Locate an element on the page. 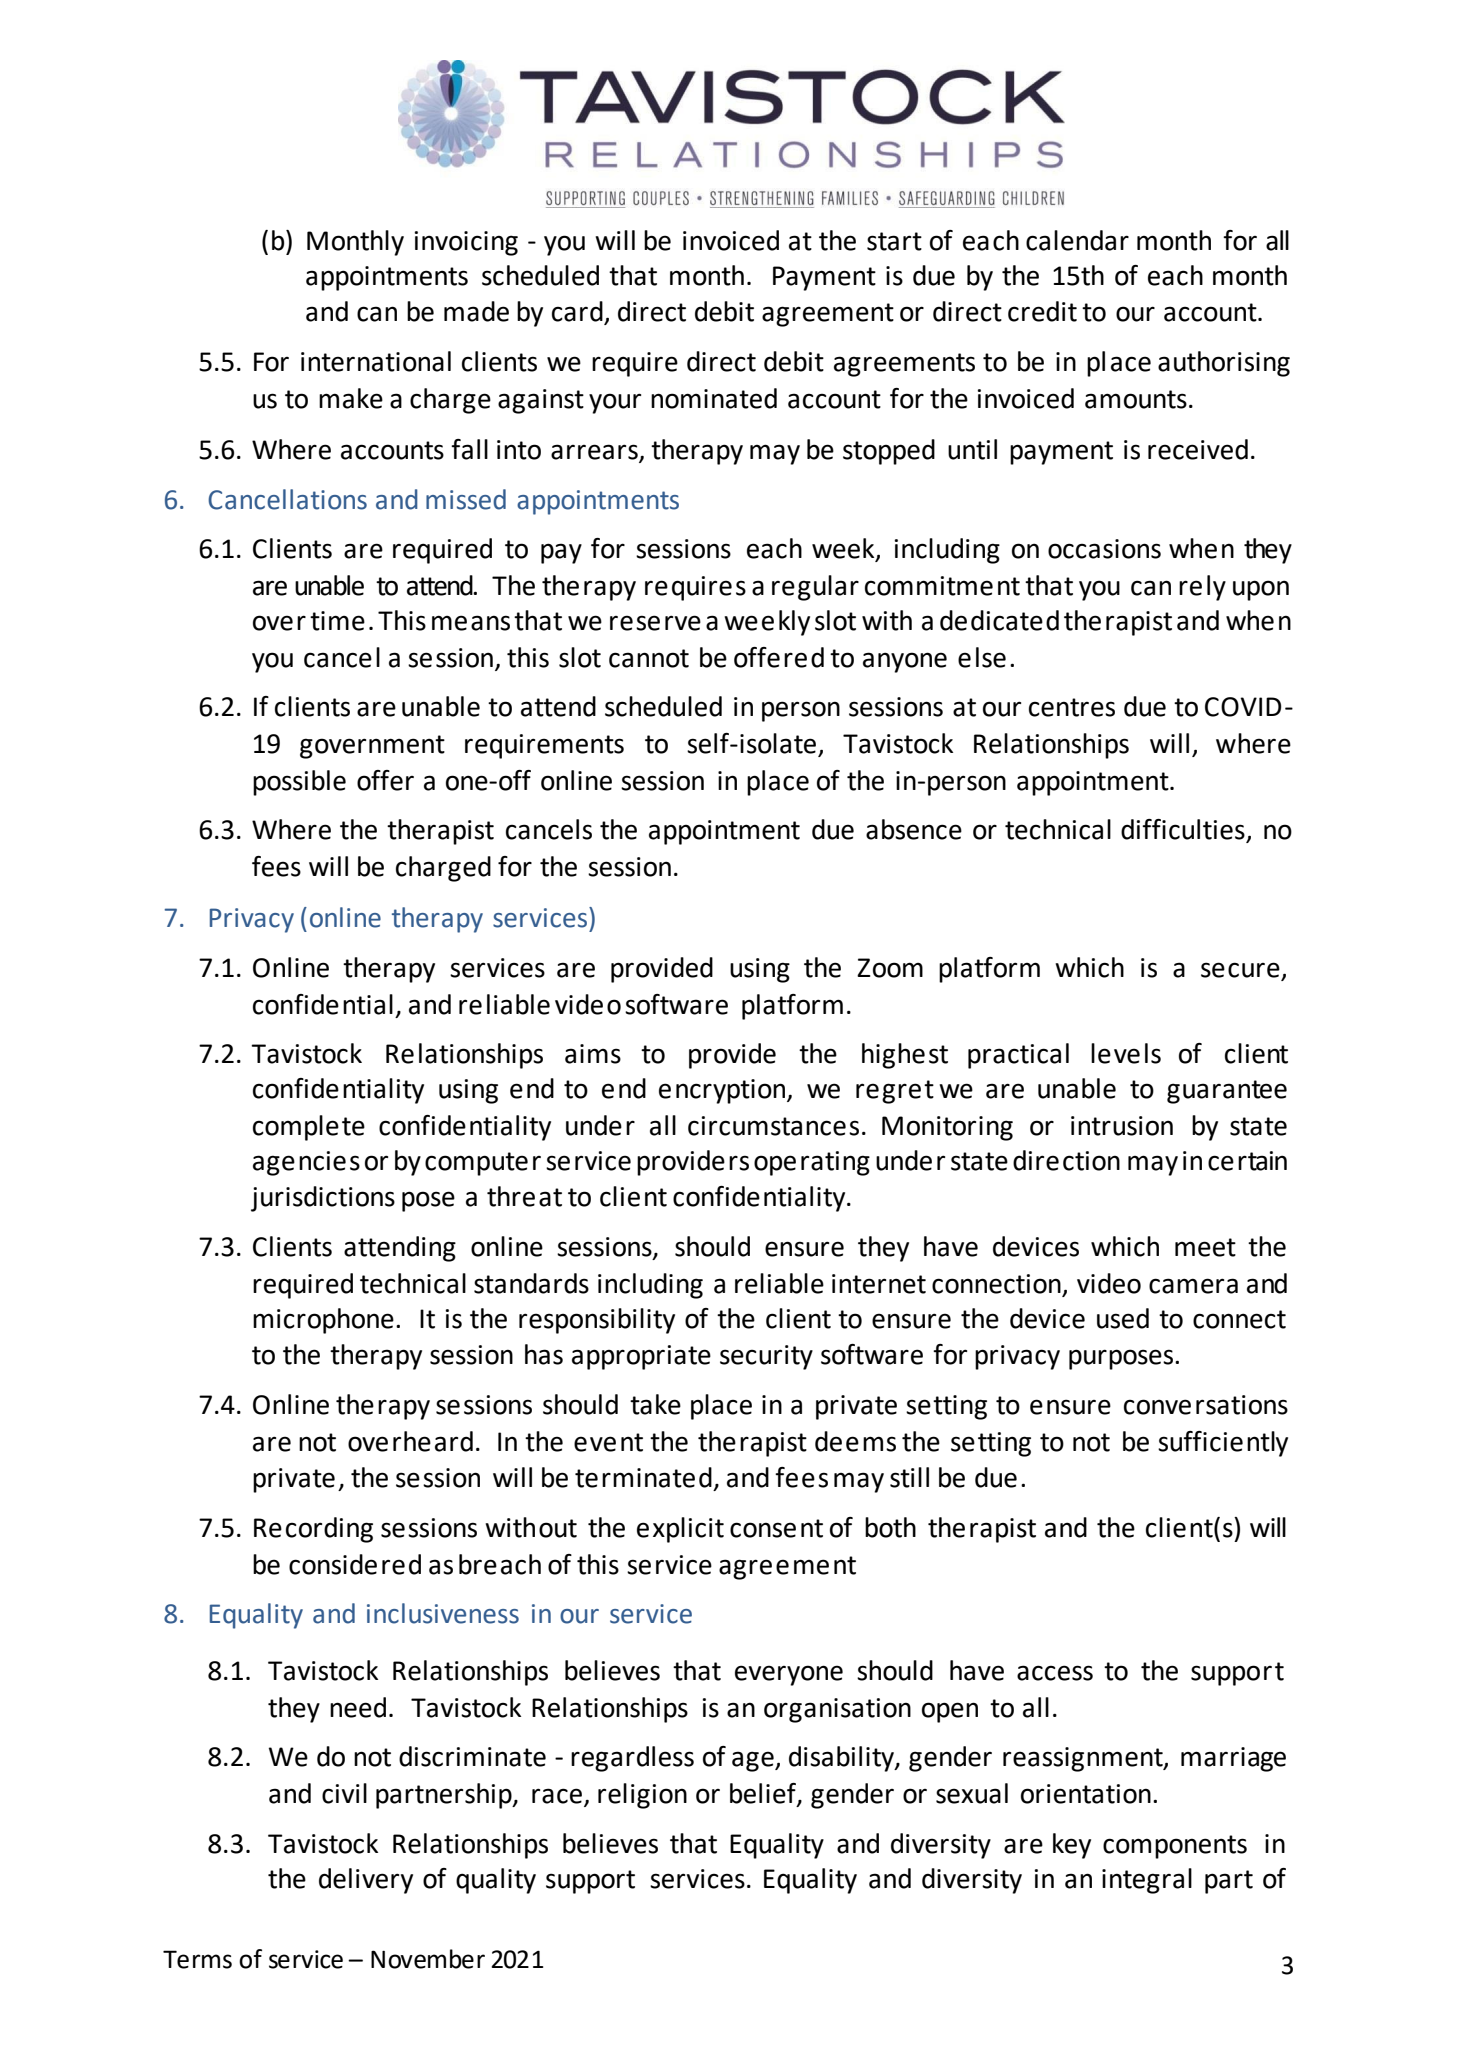 The height and width of the page is (2062, 1461). absence is located at coordinates (914, 829).
